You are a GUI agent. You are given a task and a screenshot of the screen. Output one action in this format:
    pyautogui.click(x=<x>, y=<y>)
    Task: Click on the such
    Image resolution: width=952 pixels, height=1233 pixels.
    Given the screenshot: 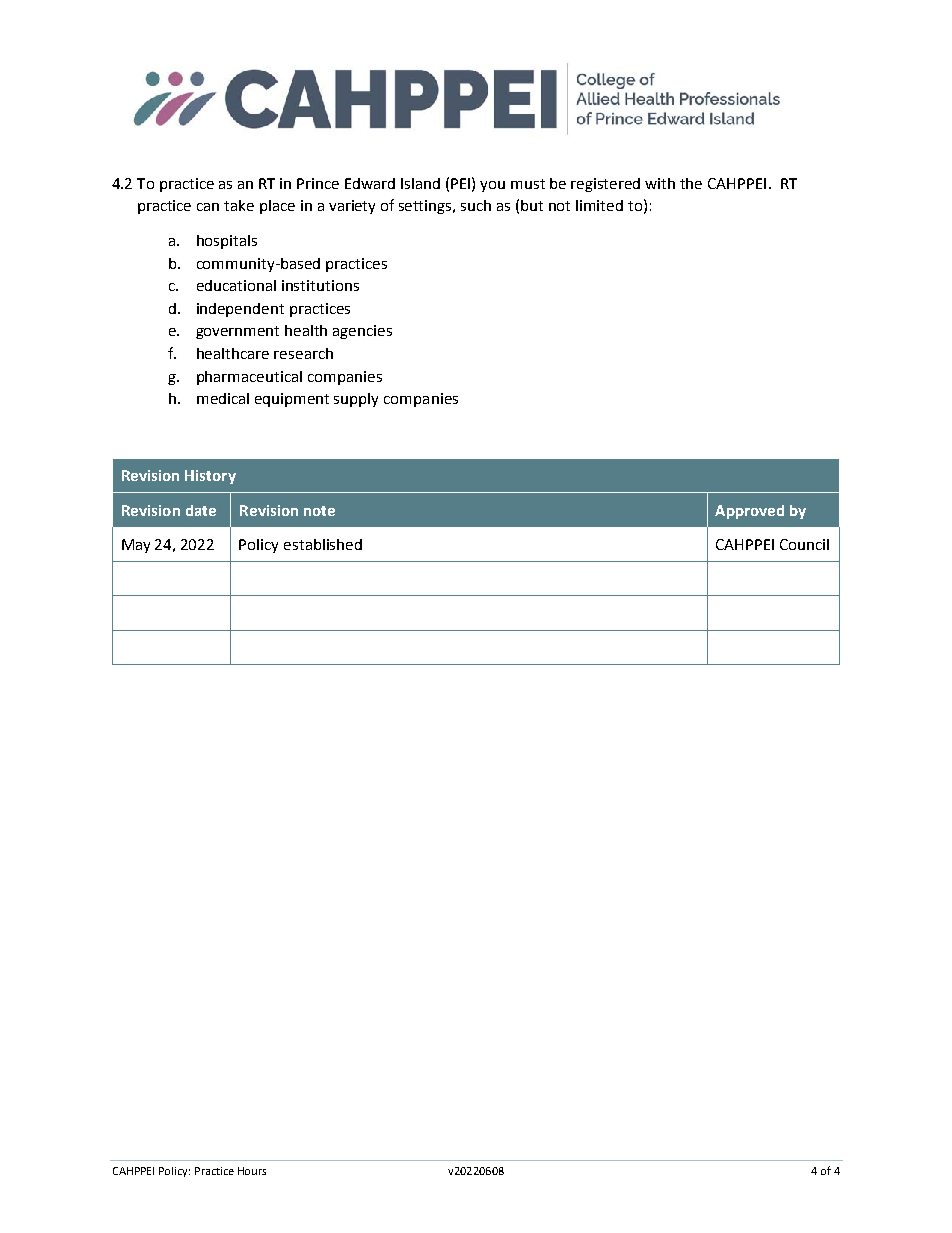 What is the action you would take?
    pyautogui.click(x=476, y=205)
